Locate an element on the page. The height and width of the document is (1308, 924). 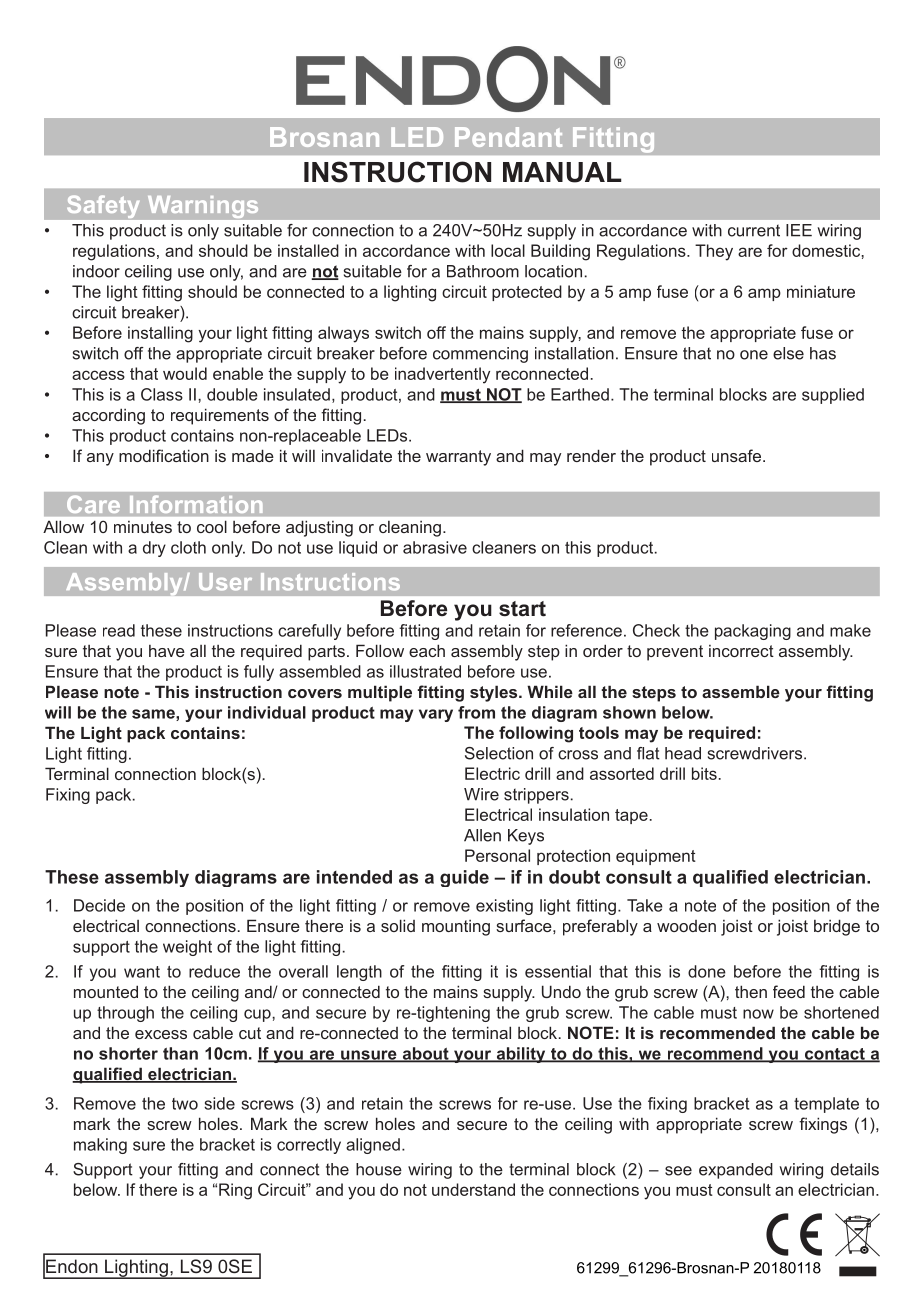
current is located at coordinates (754, 230).
